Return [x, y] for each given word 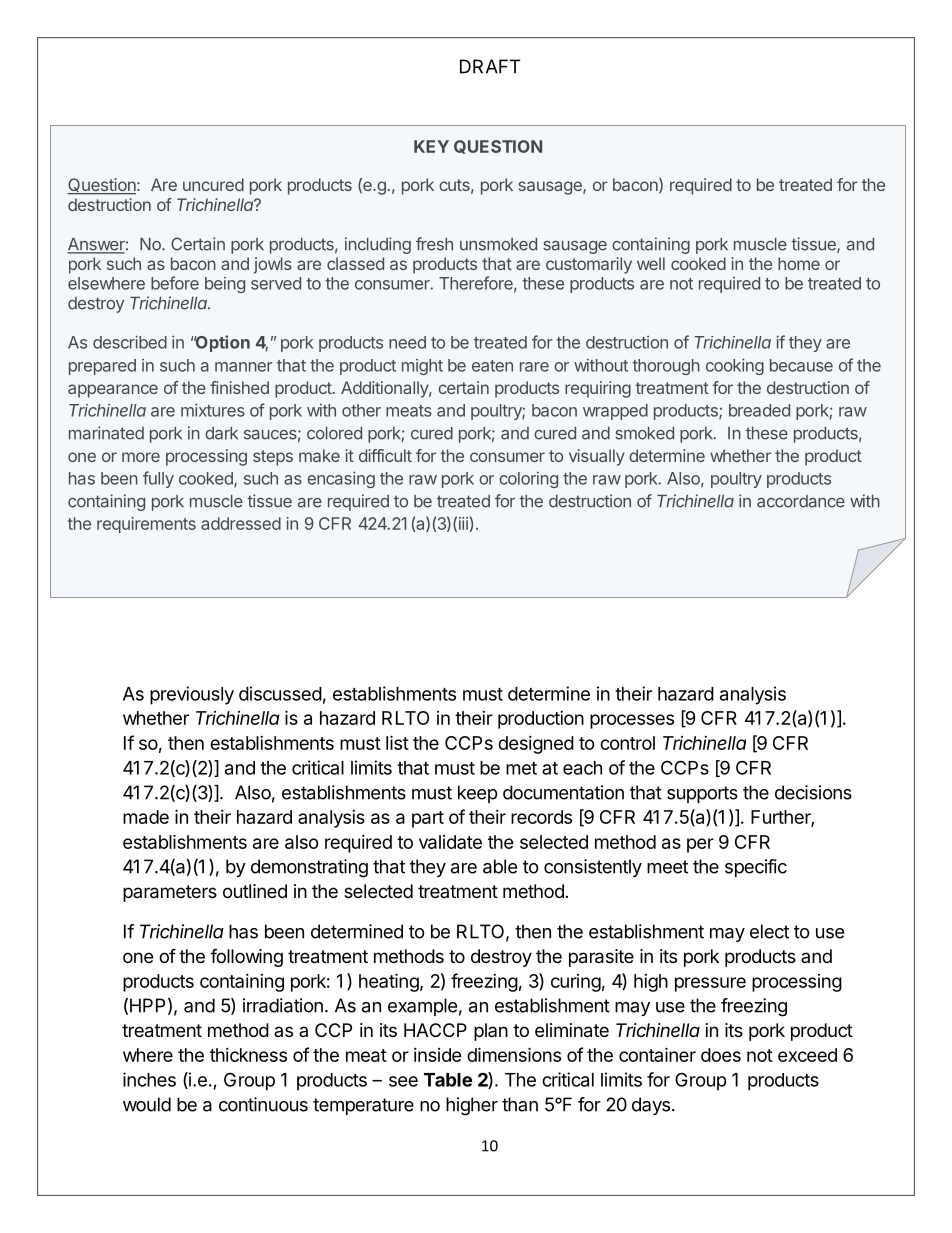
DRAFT [490, 66]
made [146, 817]
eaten [492, 366]
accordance [801, 501]
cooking [735, 366]
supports [702, 794]
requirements [146, 525]
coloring [528, 480]
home [799, 263]
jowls [273, 265]
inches [149, 1079]
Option [222, 343]
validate [450, 842]
